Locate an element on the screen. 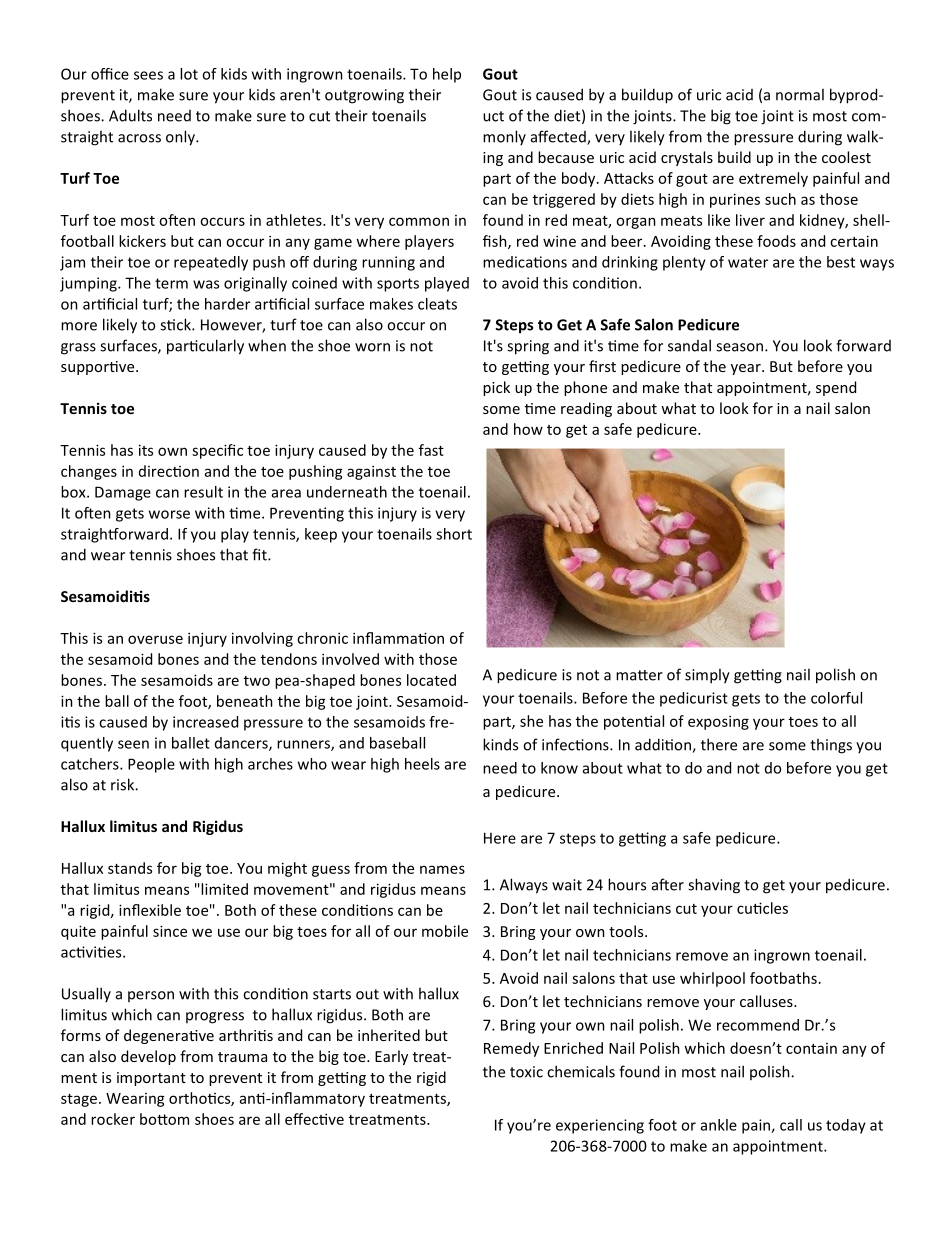 The image size is (952, 1233). overuse is located at coordinates (155, 639).
